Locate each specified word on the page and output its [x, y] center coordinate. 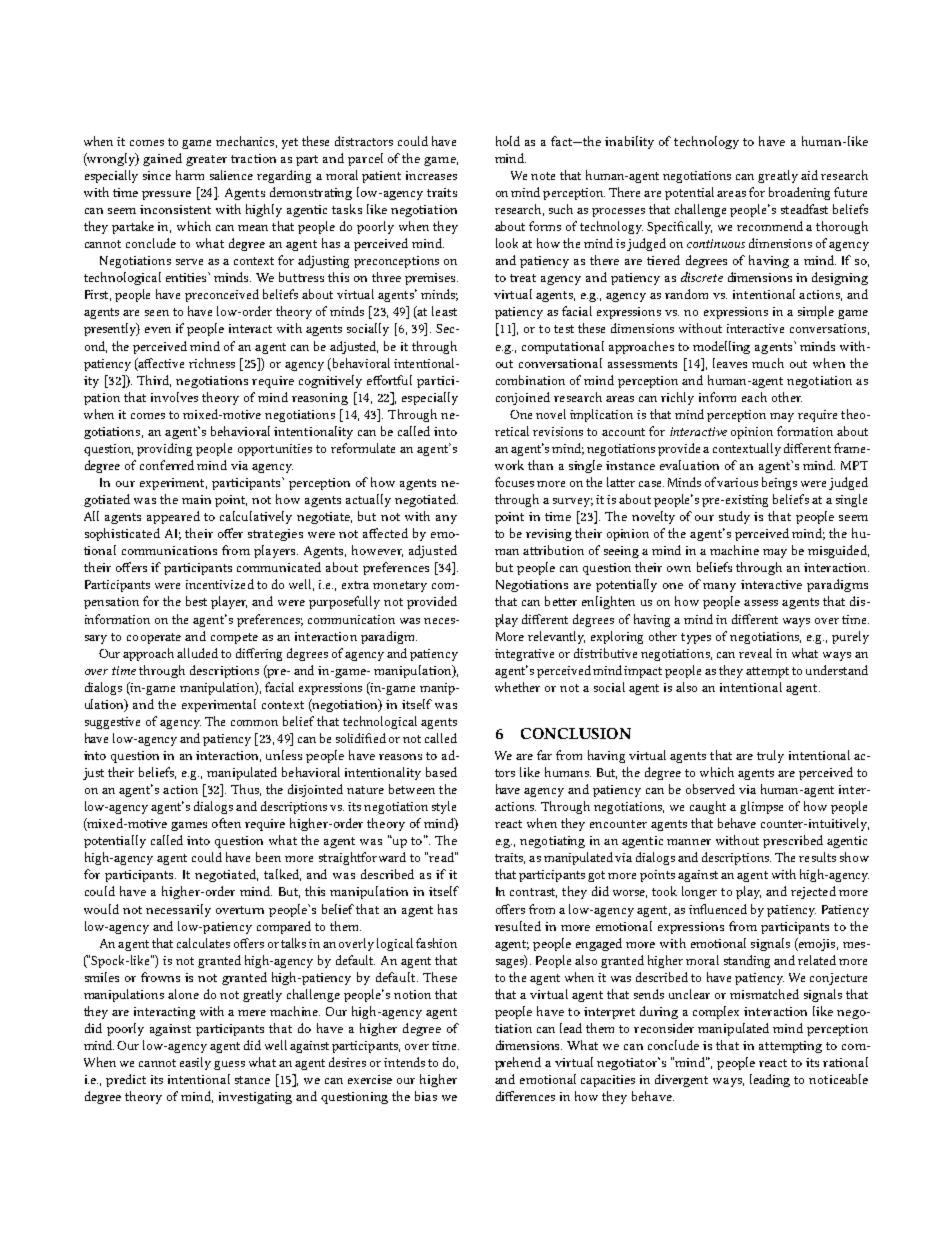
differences [525, 1096]
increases [431, 175]
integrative [524, 655]
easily [195, 1063]
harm [190, 175]
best [196, 601]
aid [809, 175]
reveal [755, 653]
